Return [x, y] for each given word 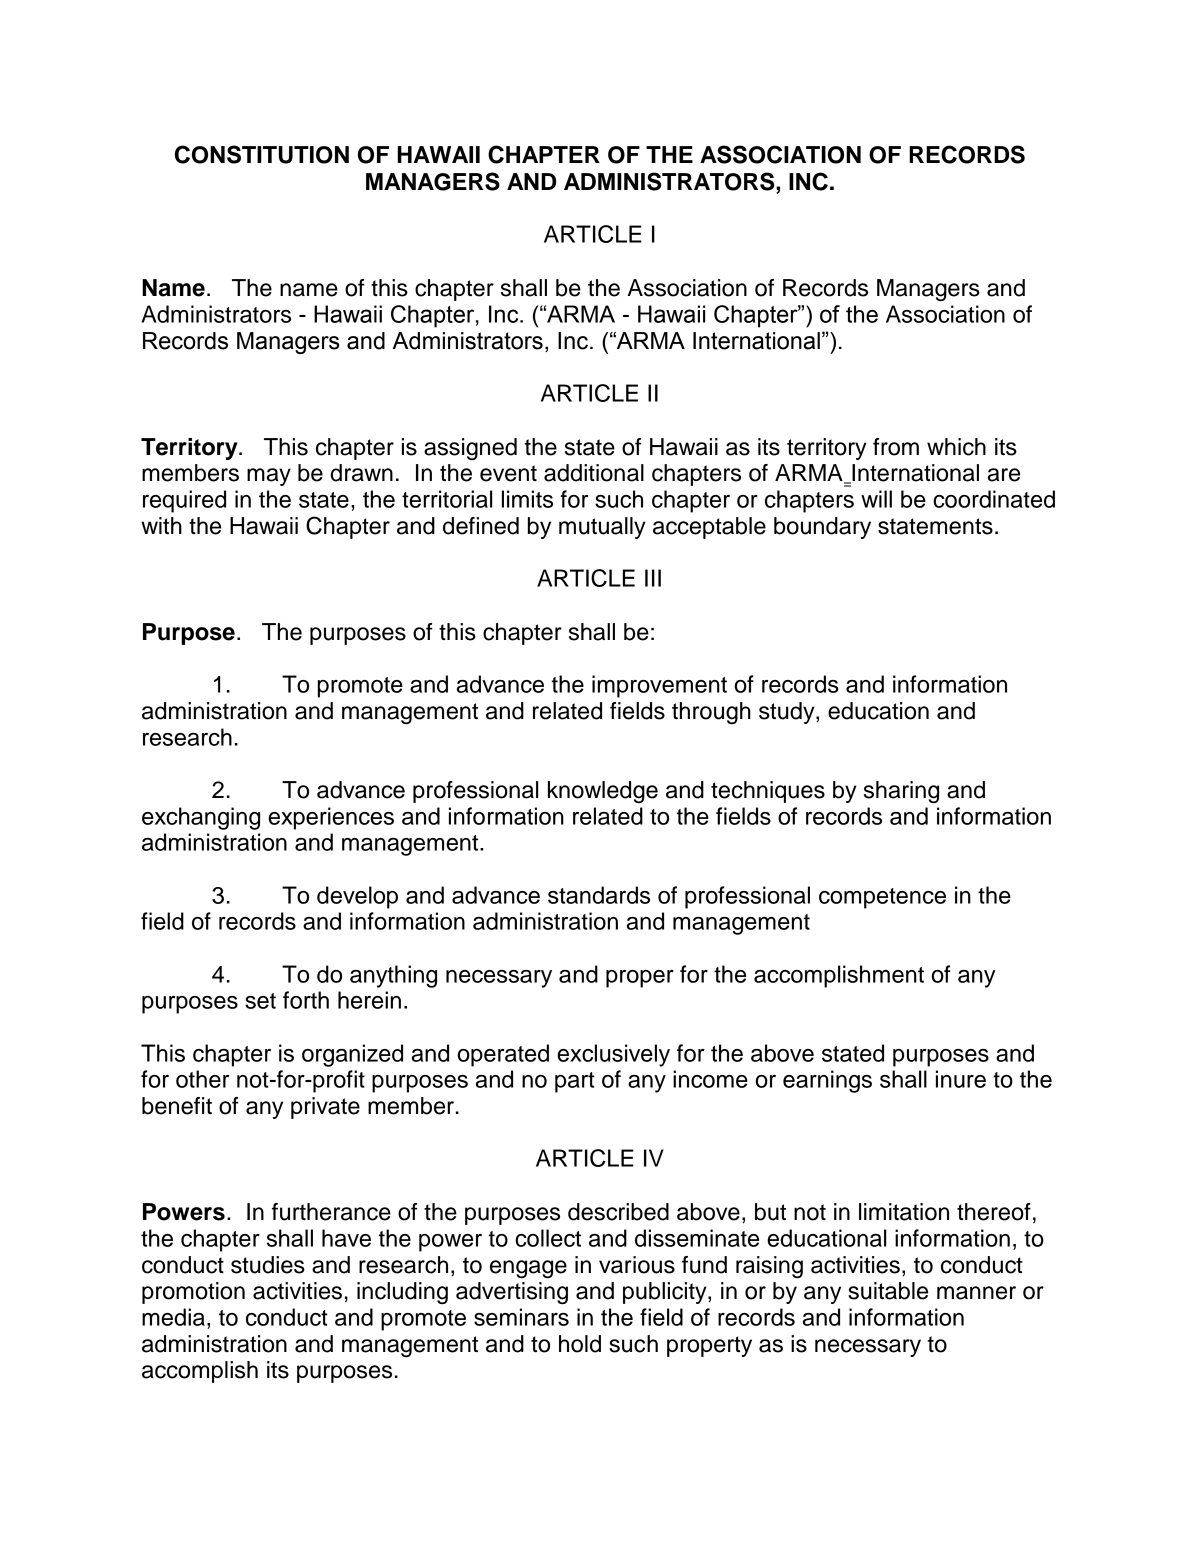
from [896, 447]
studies [268, 1265]
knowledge [603, 792]
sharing [901, 792]
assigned [470, 449]
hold [580, 1344]
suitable [888, 1291]
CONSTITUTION [262, 154]
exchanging [201, 818]
